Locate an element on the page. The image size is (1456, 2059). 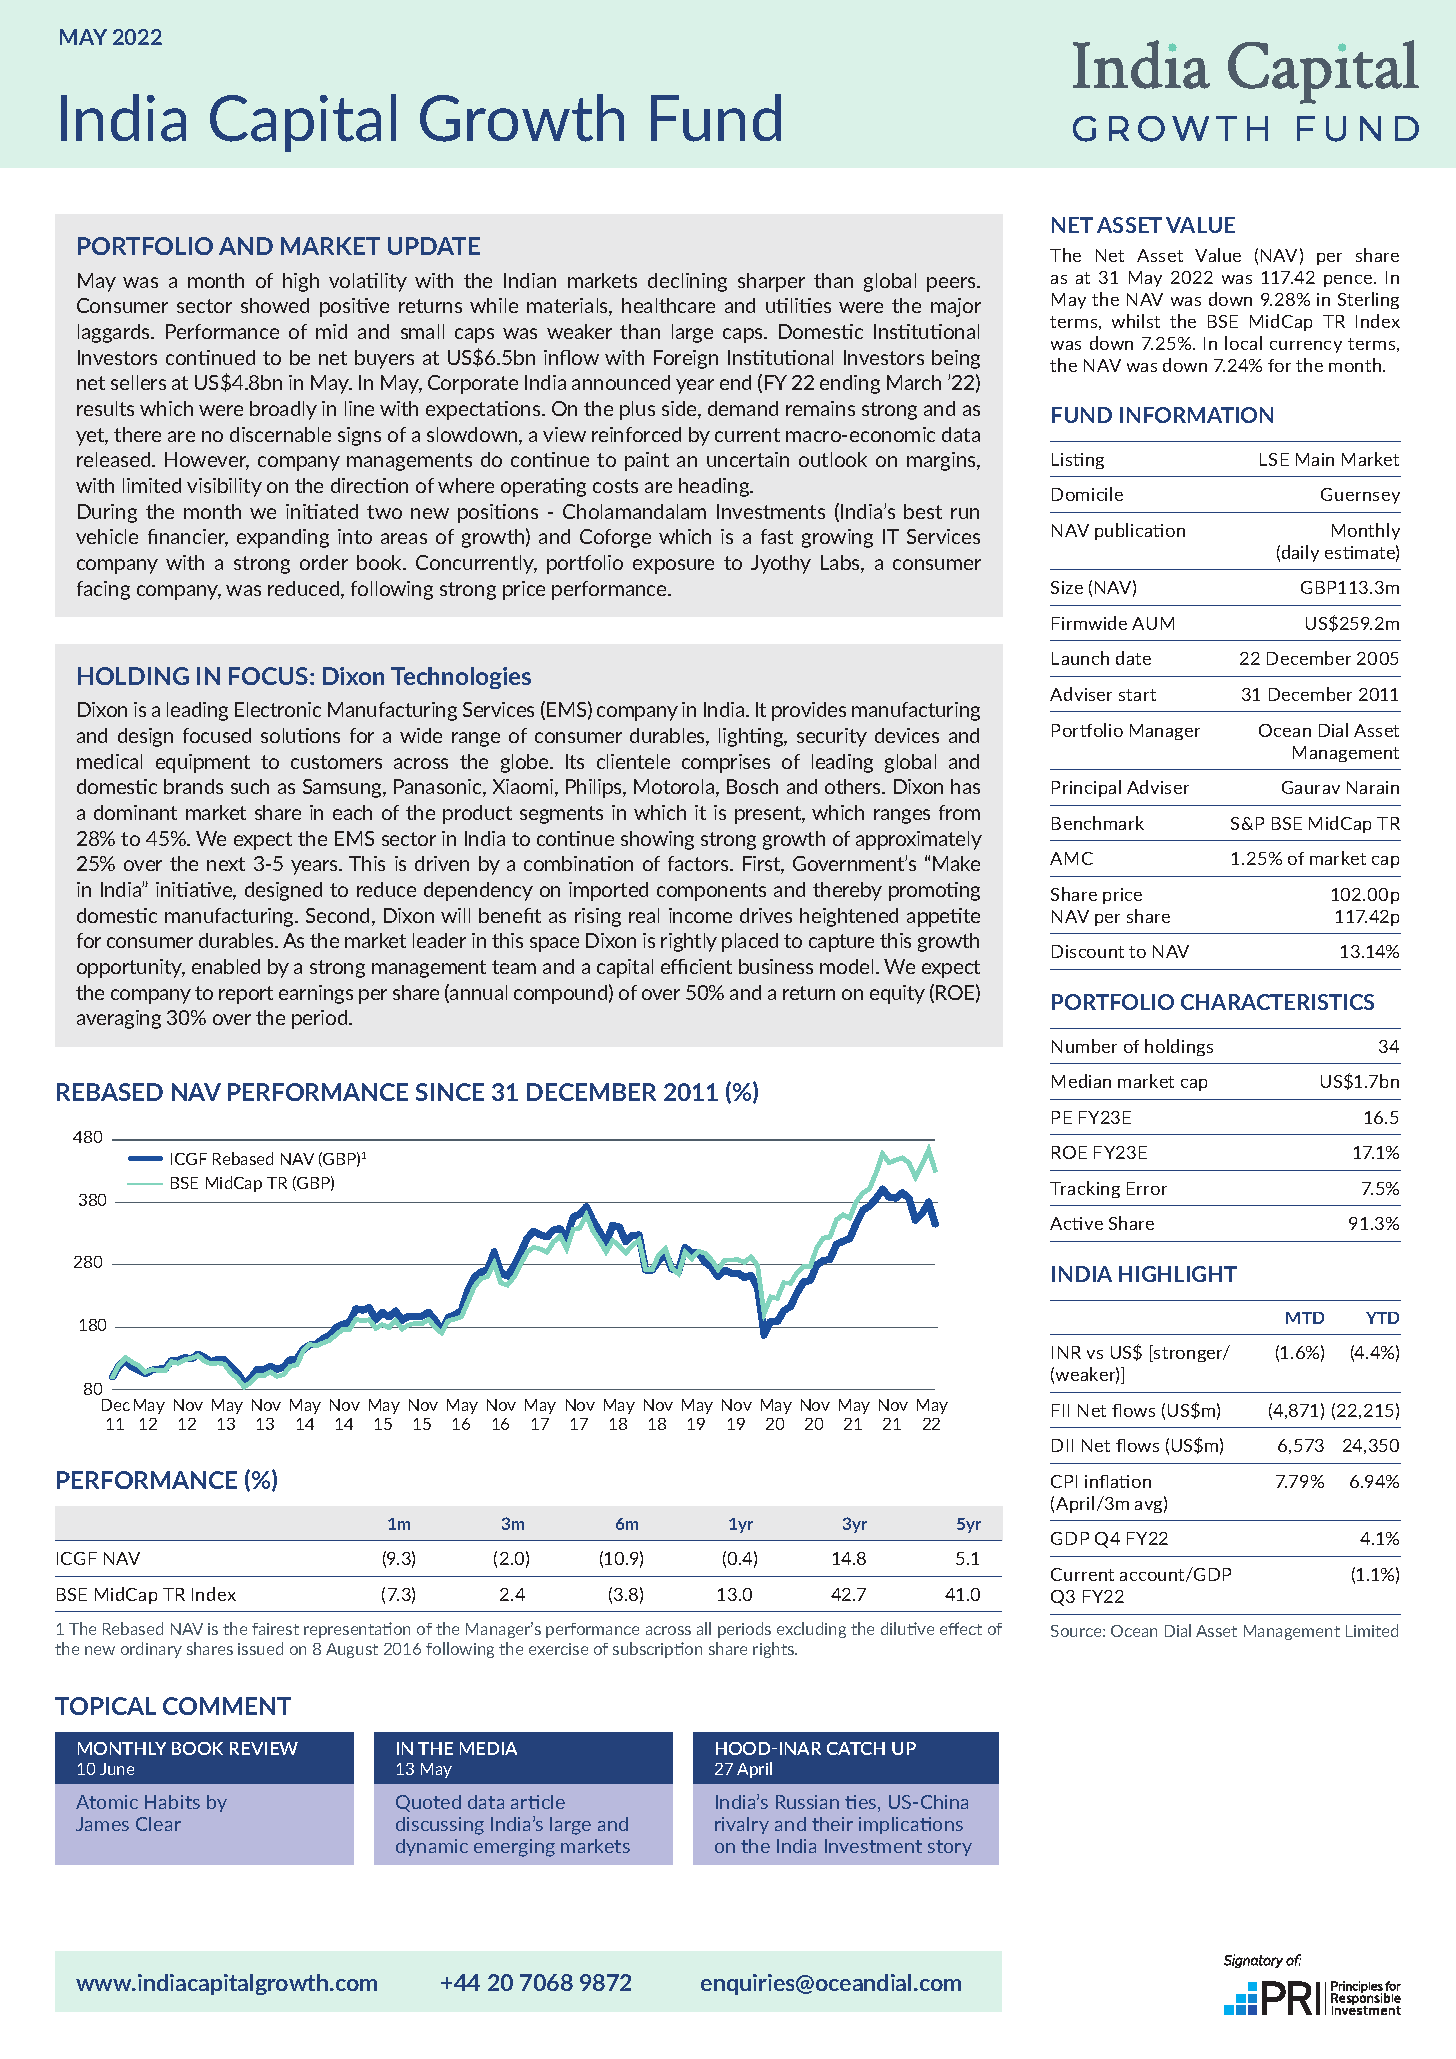
MTD is located at coordinates (1305, 1318).
